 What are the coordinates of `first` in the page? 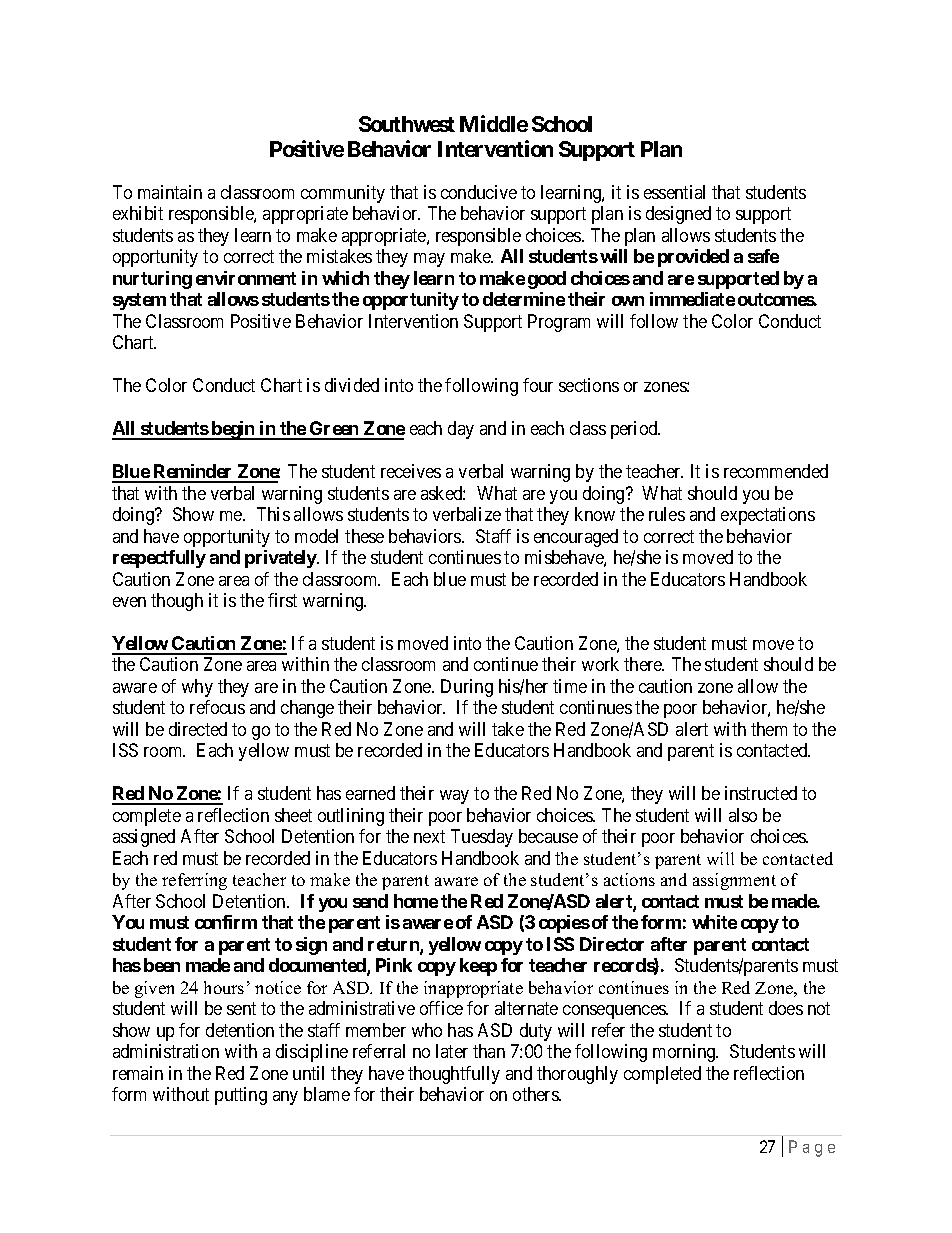 It's located at (282, 600).
